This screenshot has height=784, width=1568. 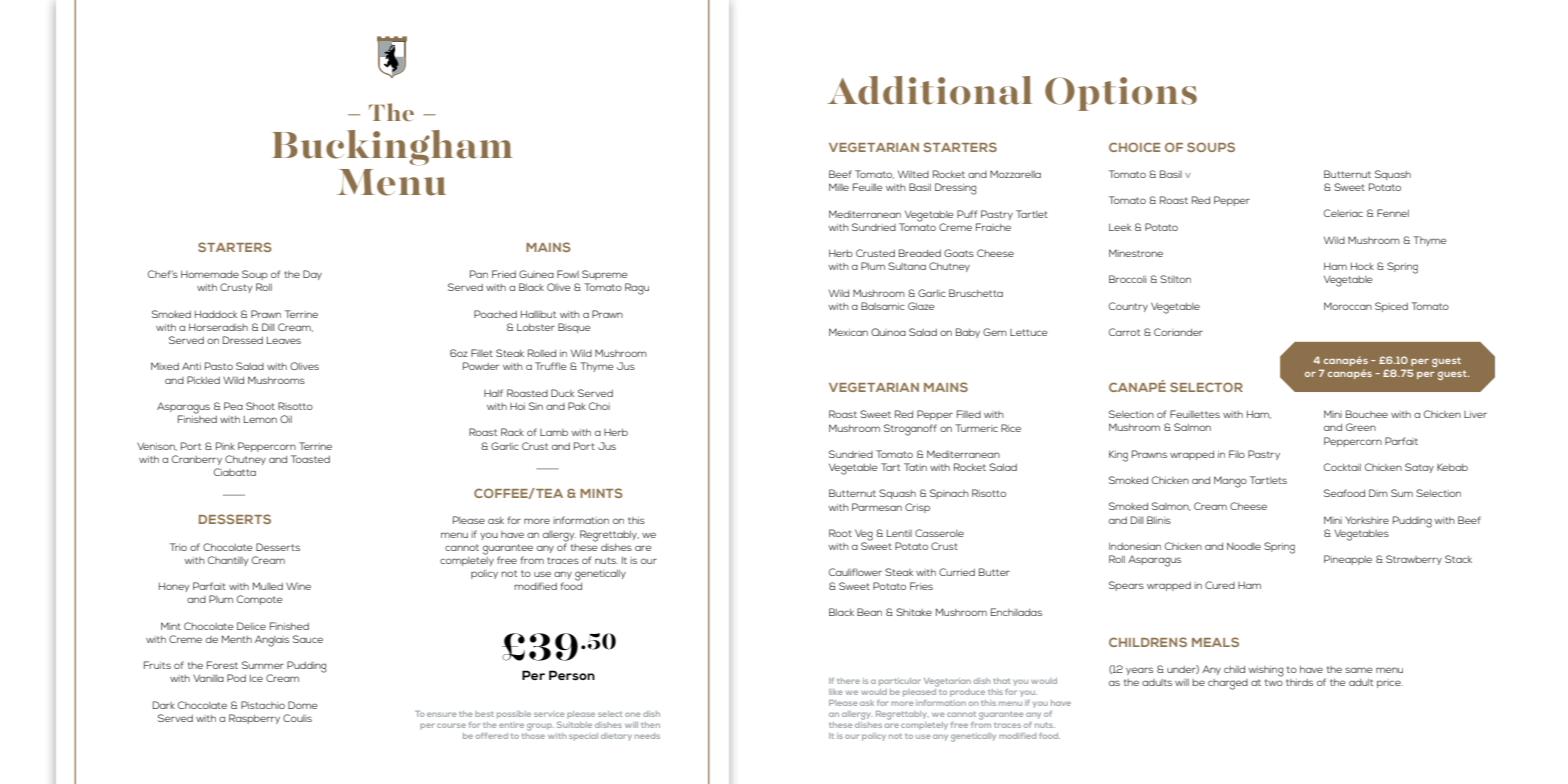 What do you see at coordinates (303, 705) in the screenshot?
I see `Dome` at bounding box center [303, 705].
